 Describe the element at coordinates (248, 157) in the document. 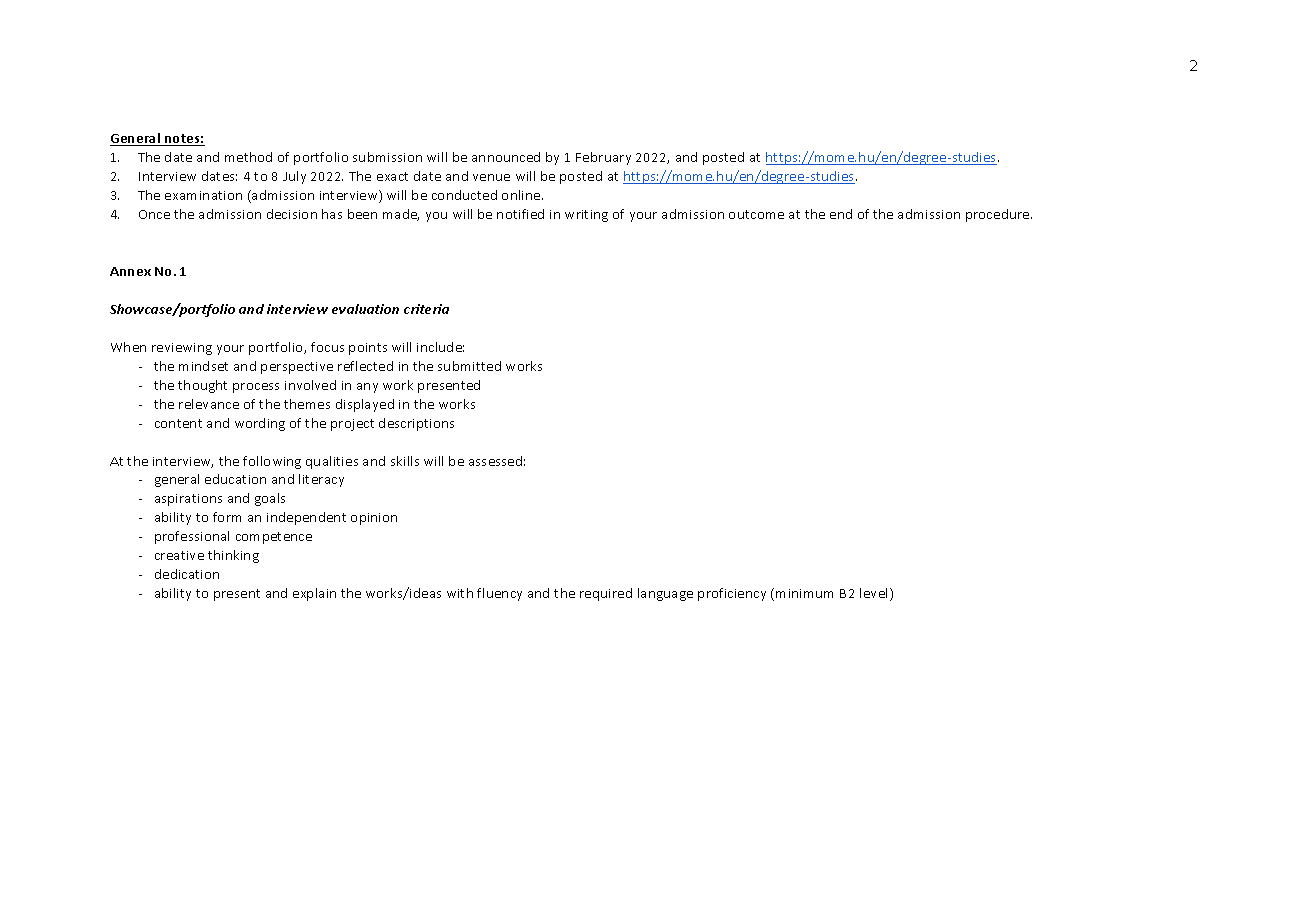

I see `method` at that location.
